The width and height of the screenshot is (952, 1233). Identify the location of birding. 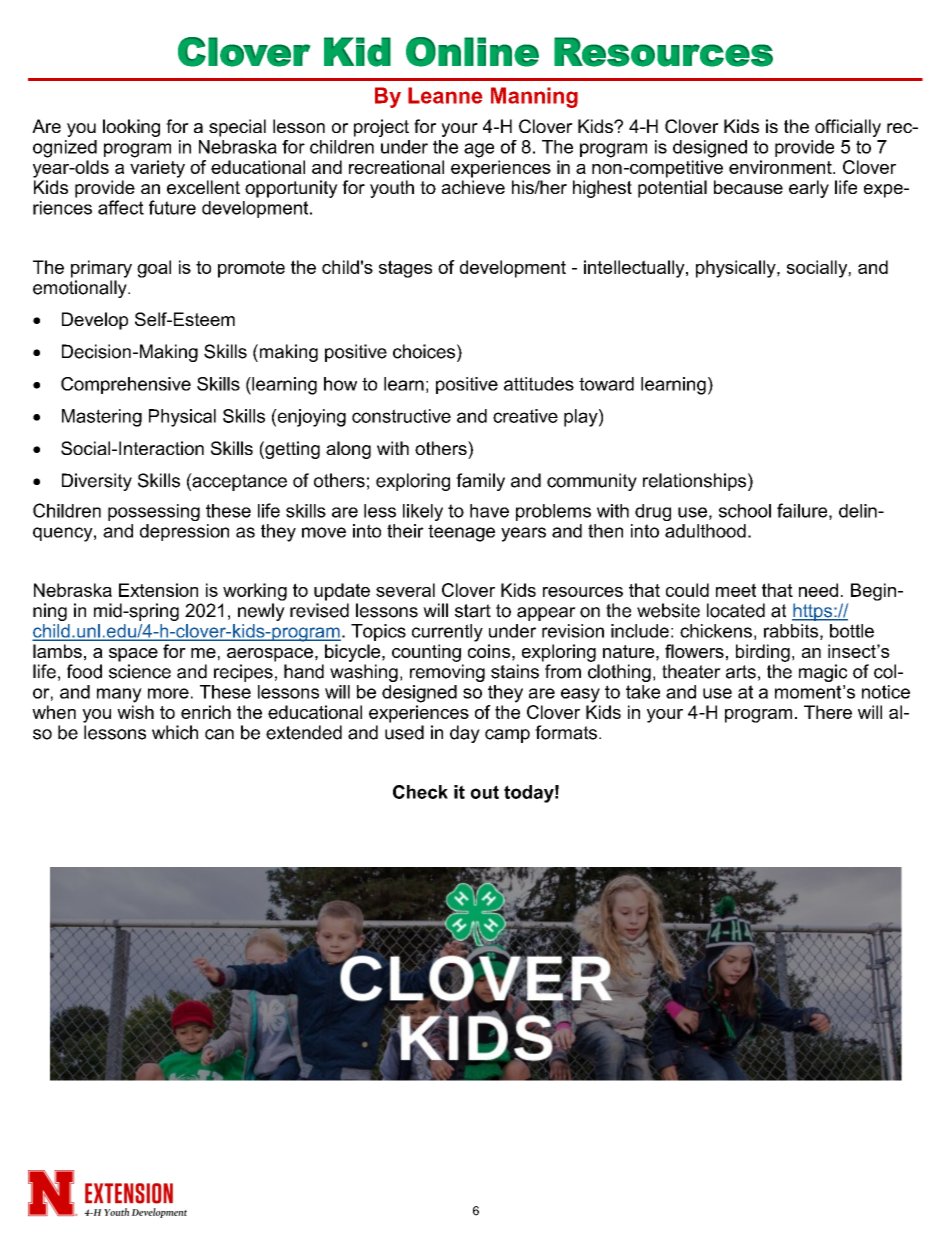
(763, 653).
